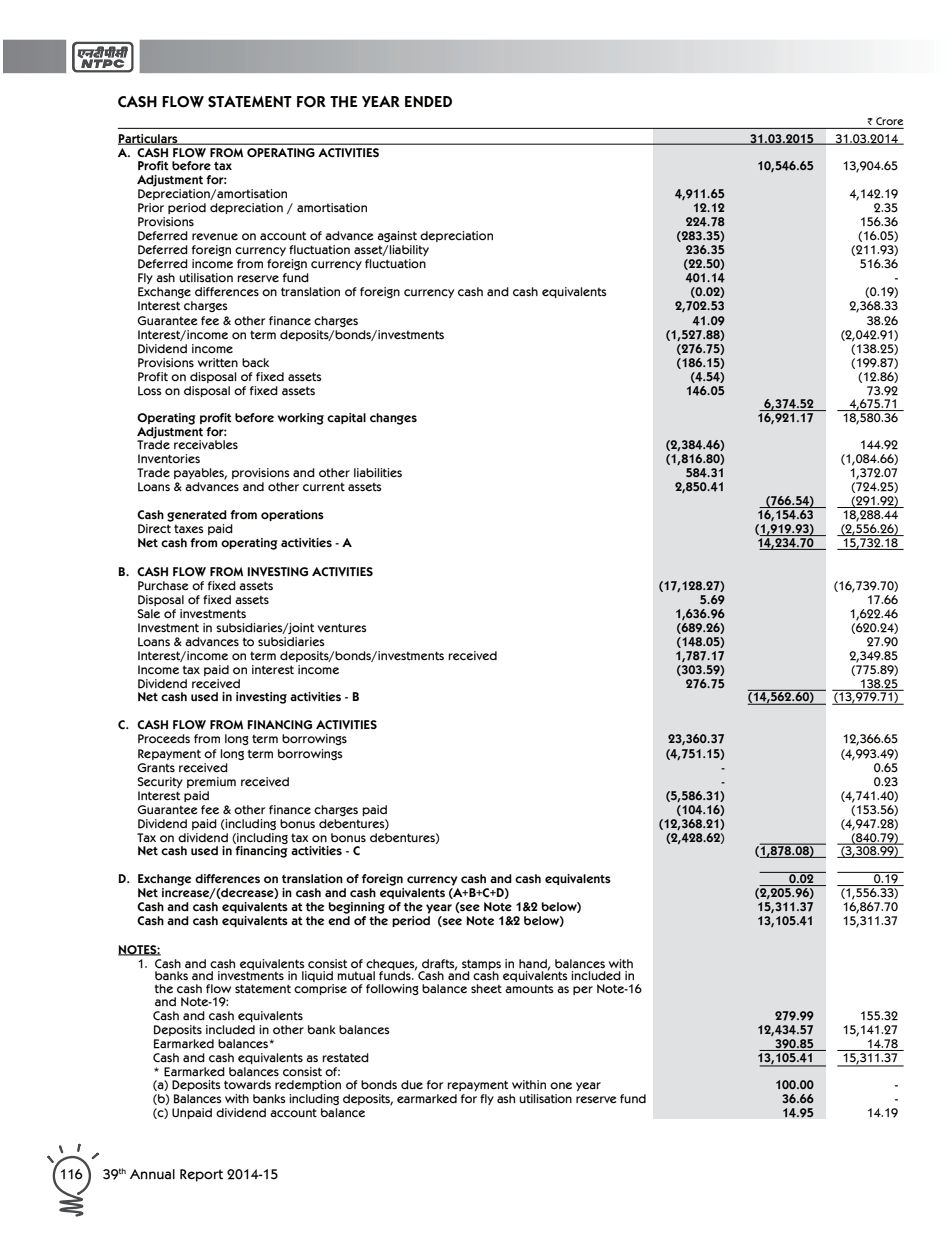 The width and height of the image is (952, 1233). I want to click on back, so click(255, 363).
